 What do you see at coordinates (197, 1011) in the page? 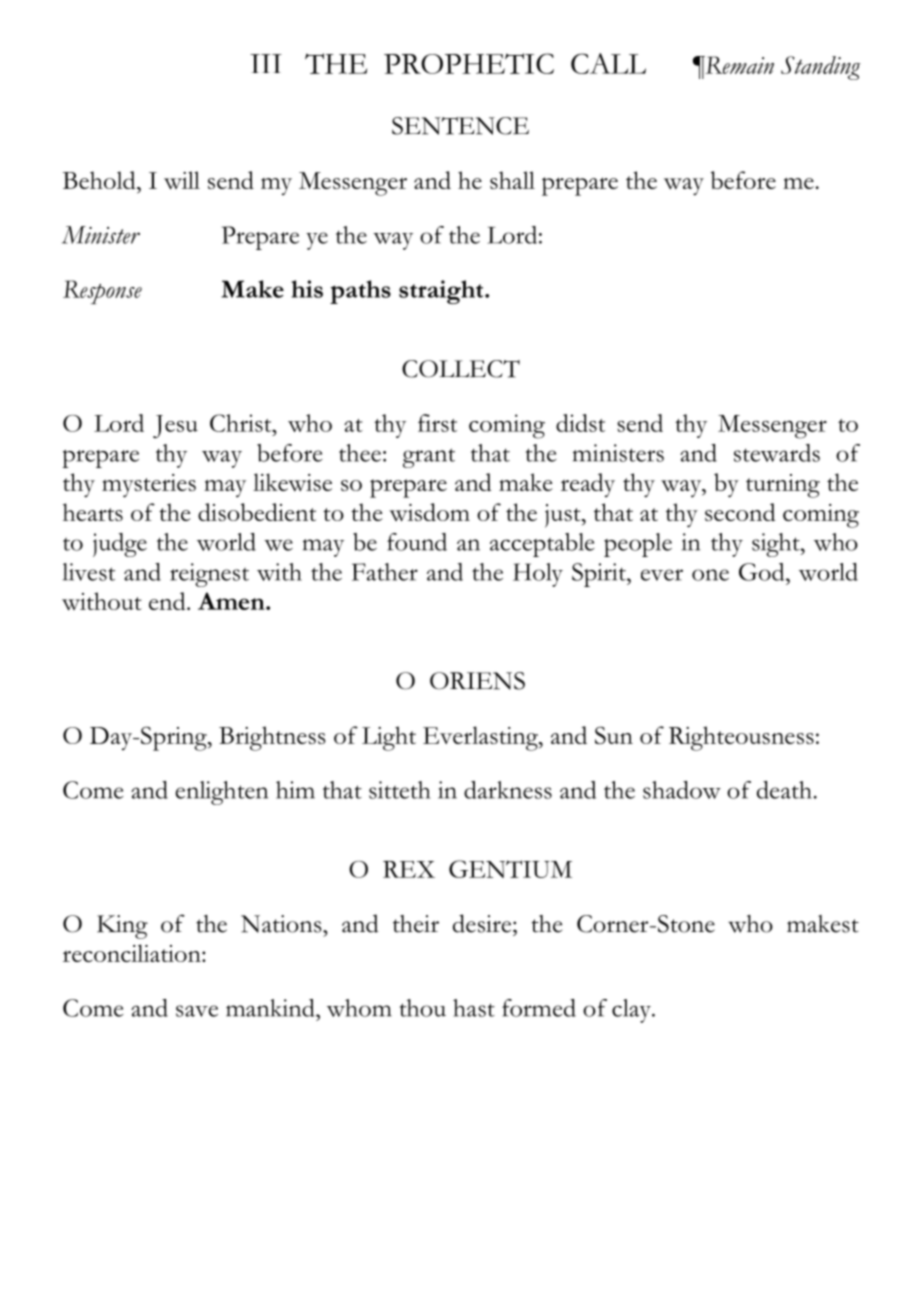
I see `save` at bounding box center [197, 1011].
